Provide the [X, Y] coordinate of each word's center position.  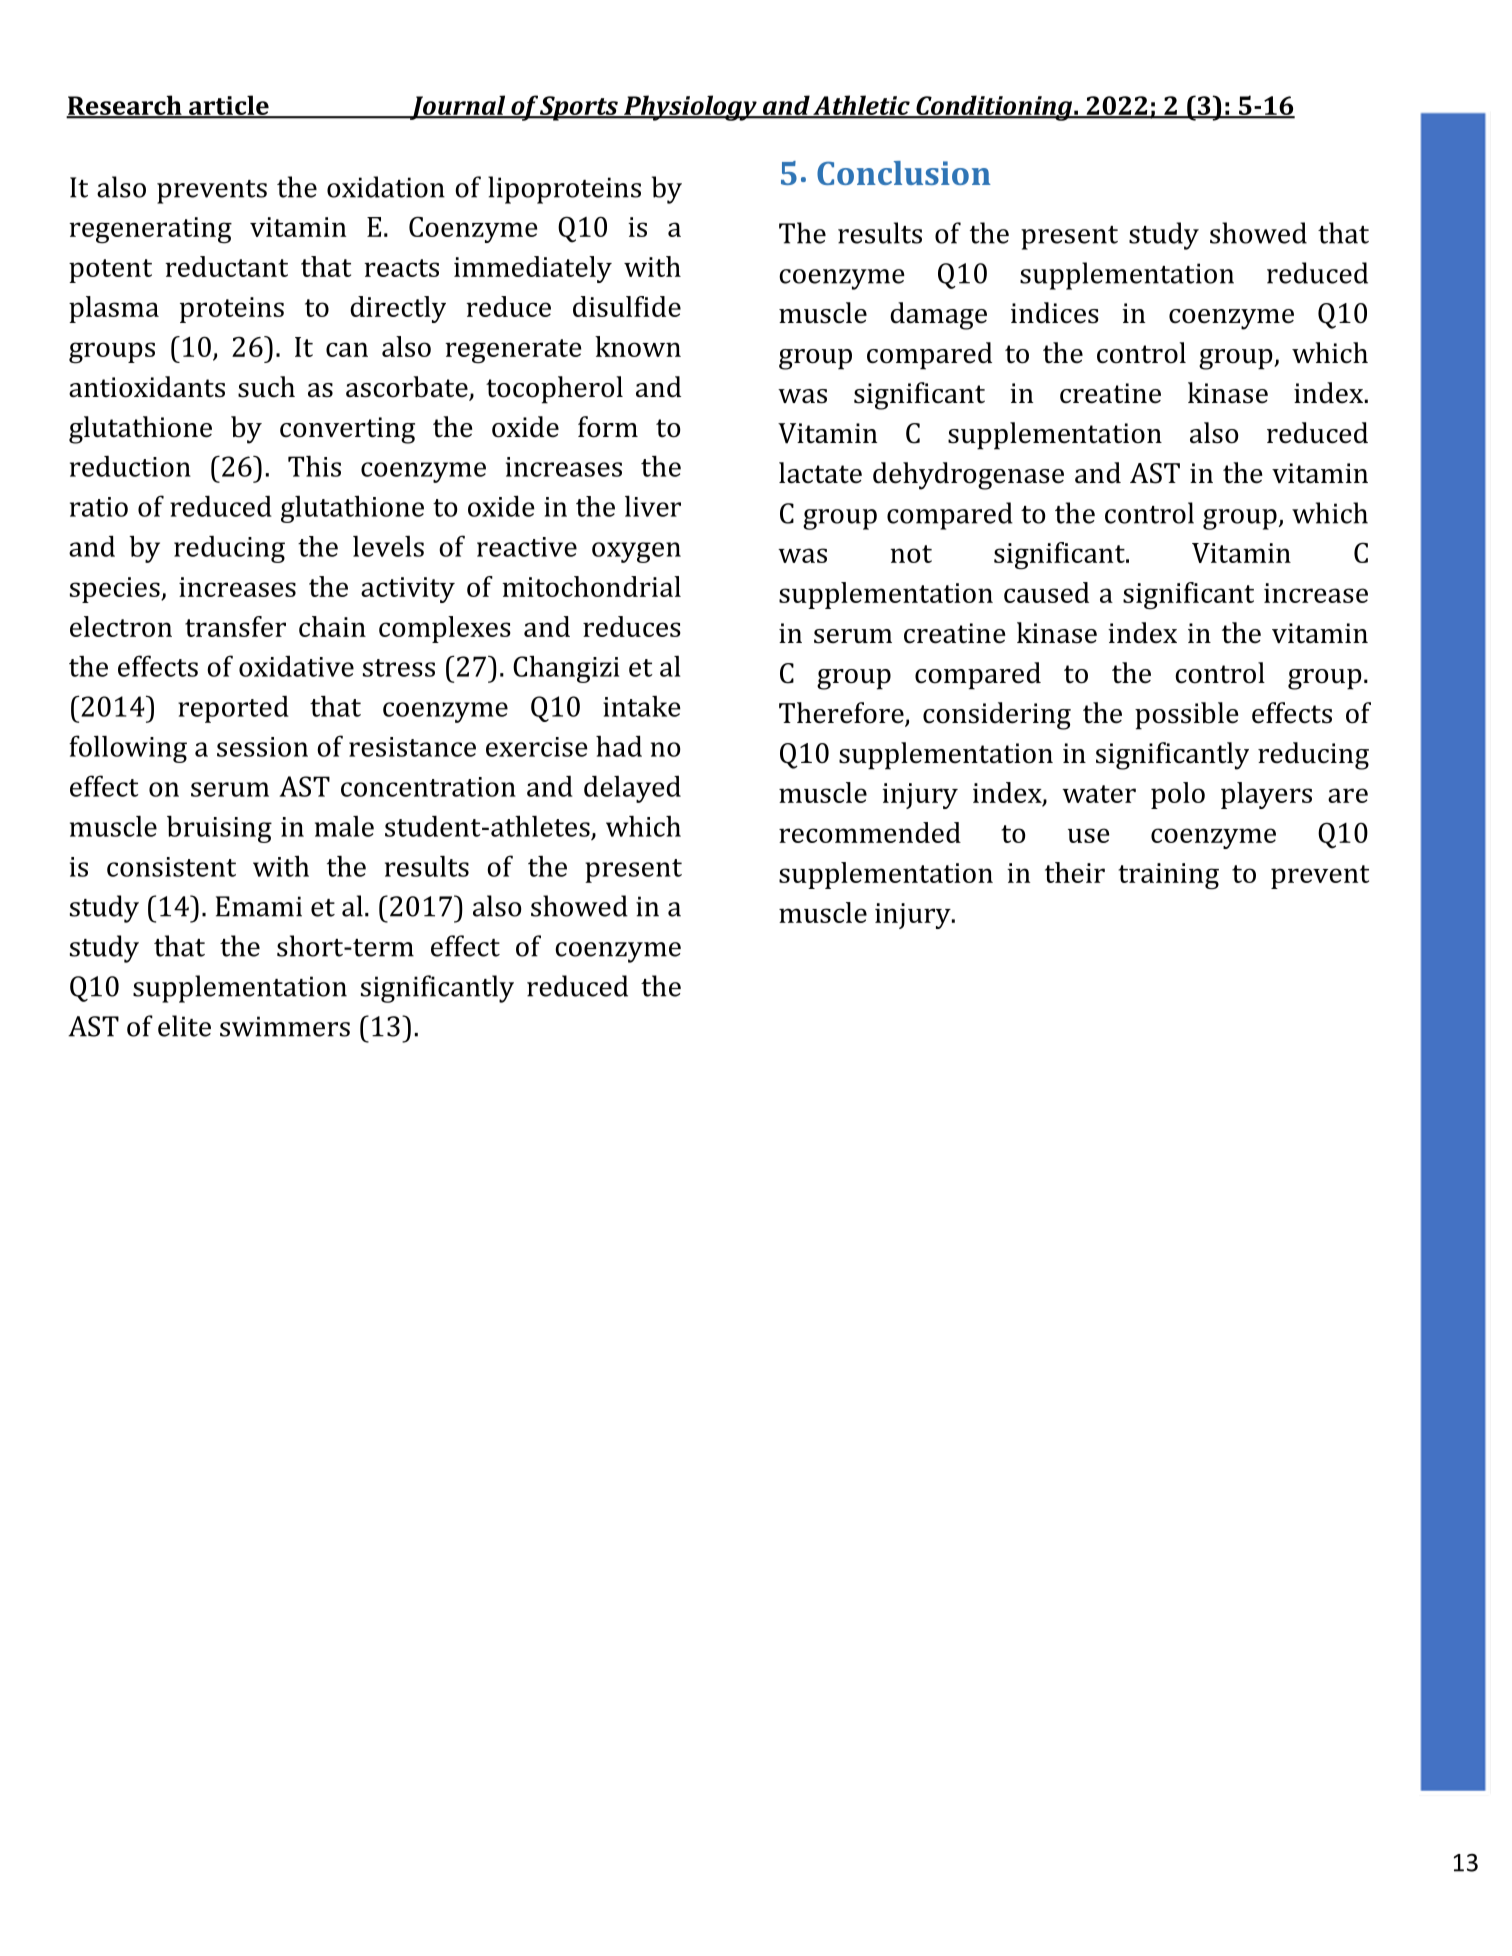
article [229, 106]
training [1168, 876]
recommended [870, 832]
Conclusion [904, 173]
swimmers [285, 1026]
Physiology [690, 108]
